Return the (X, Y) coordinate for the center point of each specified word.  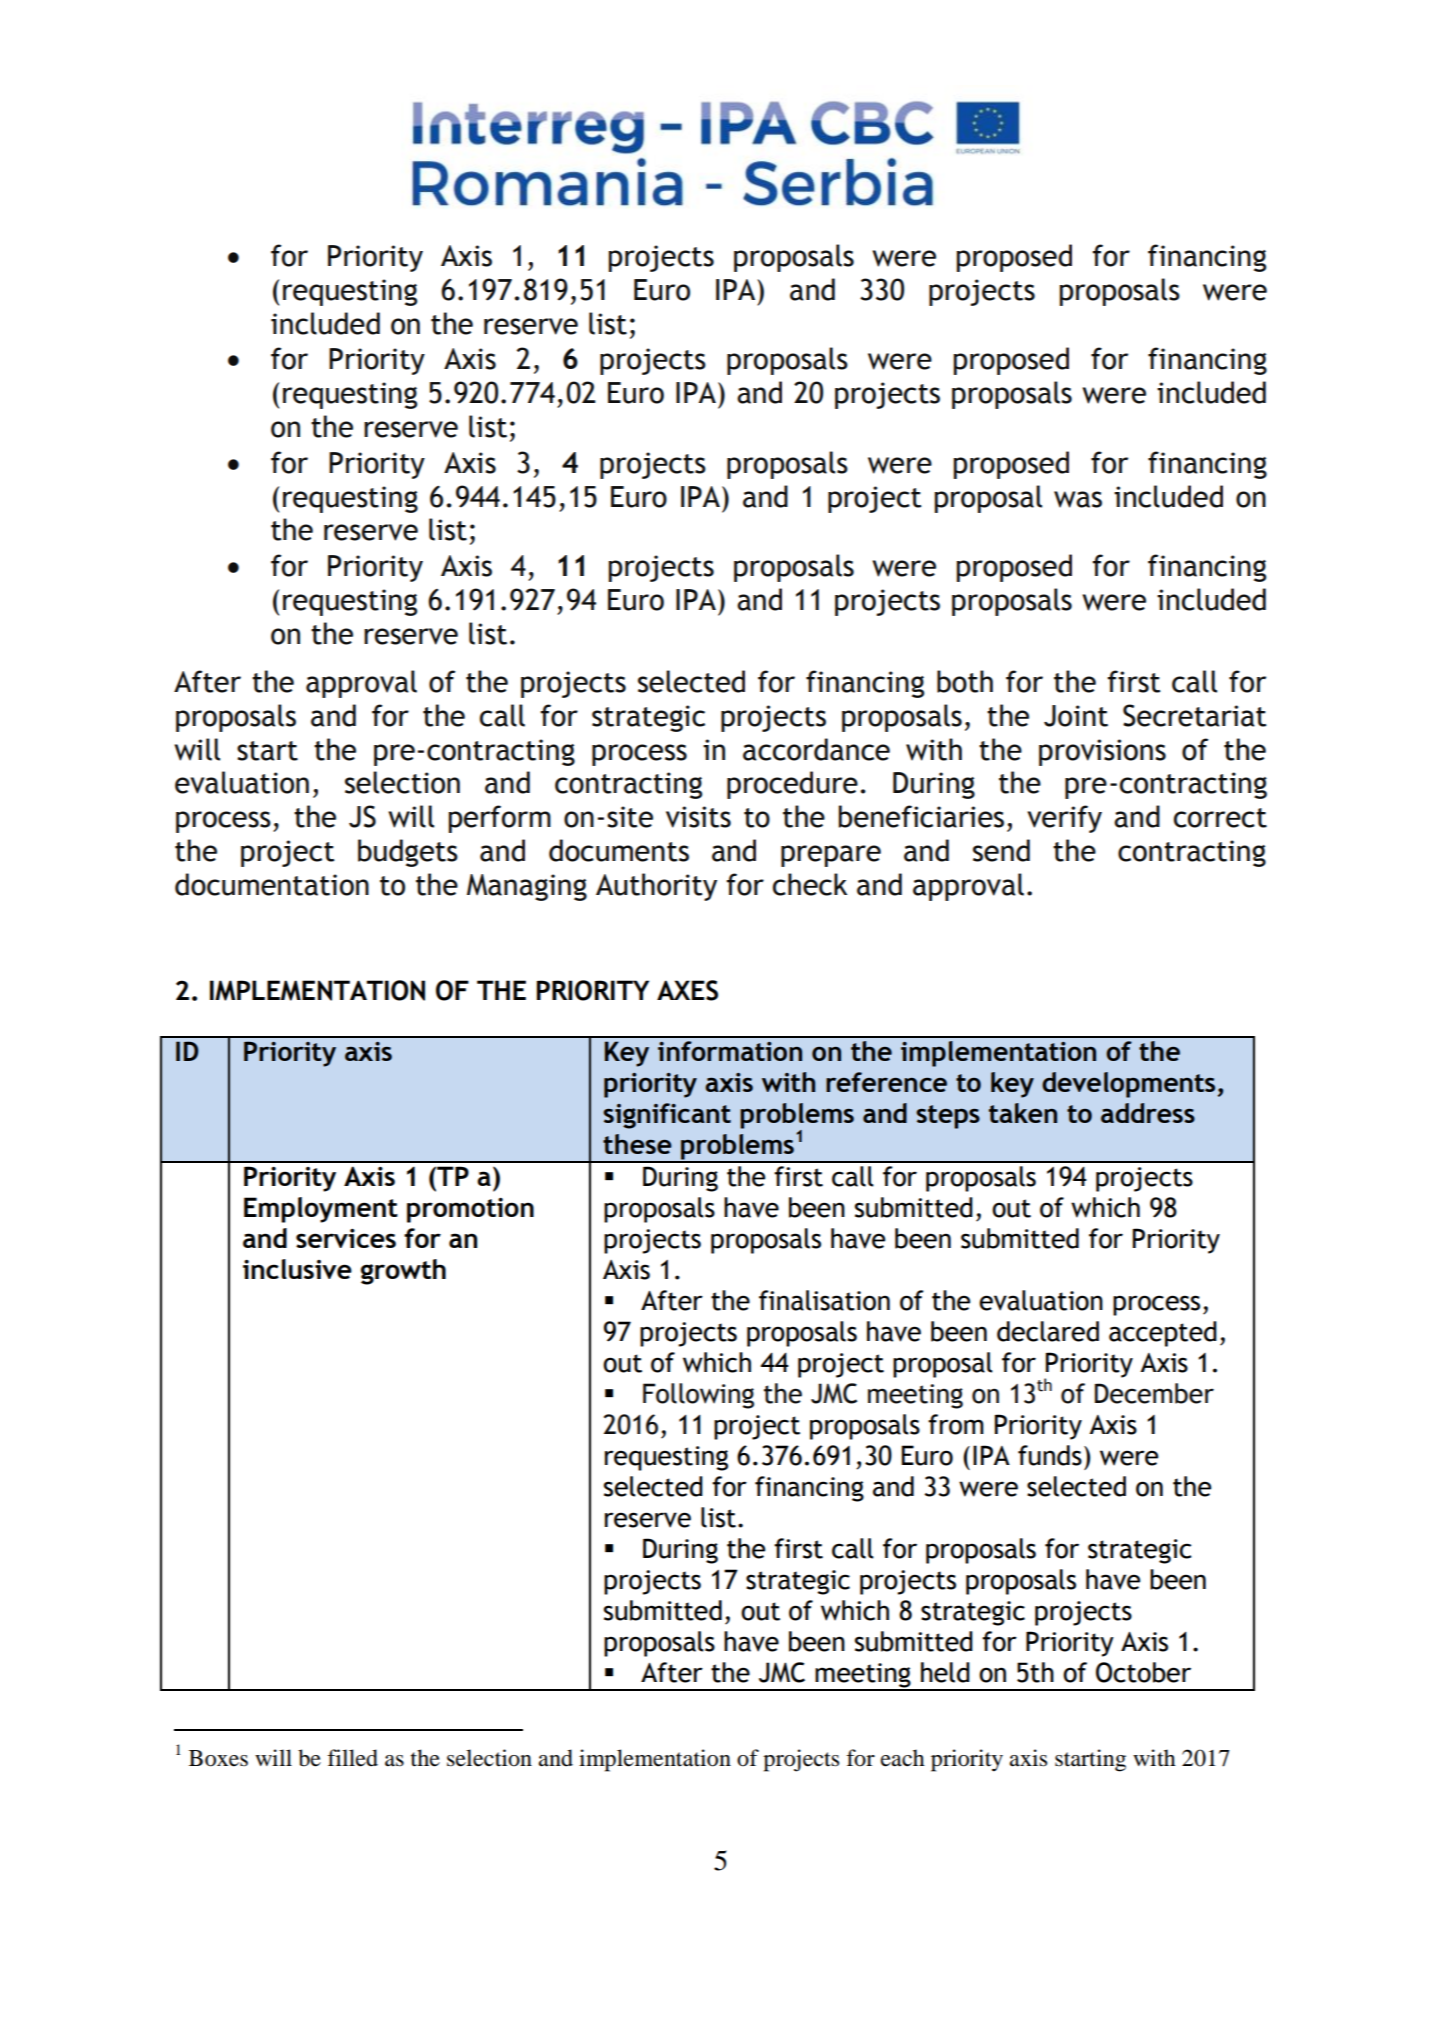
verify (1064, 819)
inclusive (297, 1269)
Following (698, 1396)
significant (667, 1116)
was (1078, 499)
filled (352, 1758)
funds (1050, 1455)
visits (698, 817)
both (965, 681)
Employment (321, 1210)
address (1148, 1113)
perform (500, 819)
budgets (408, 853)
